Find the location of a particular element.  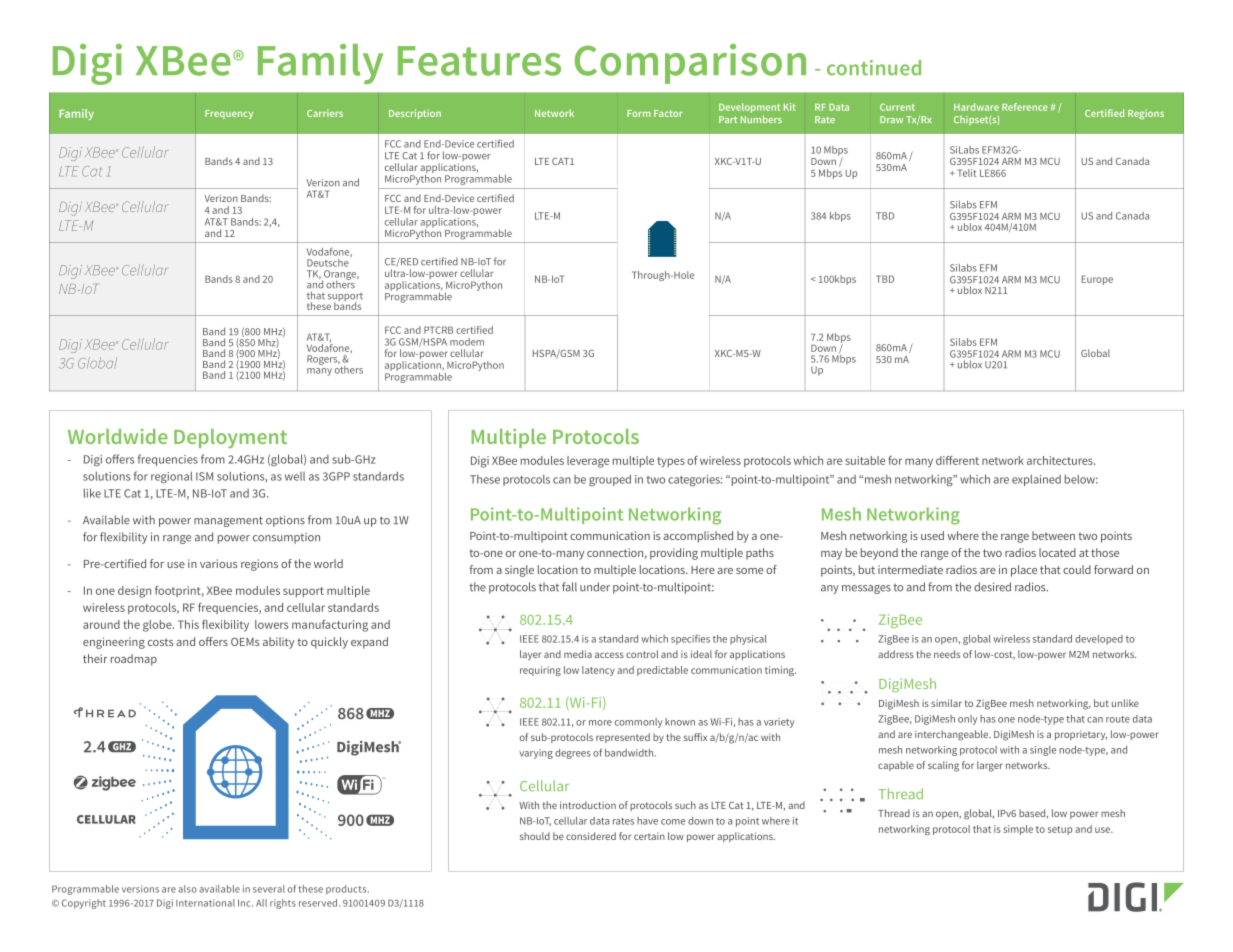

Europe is located at coordinates (1097, 280).
